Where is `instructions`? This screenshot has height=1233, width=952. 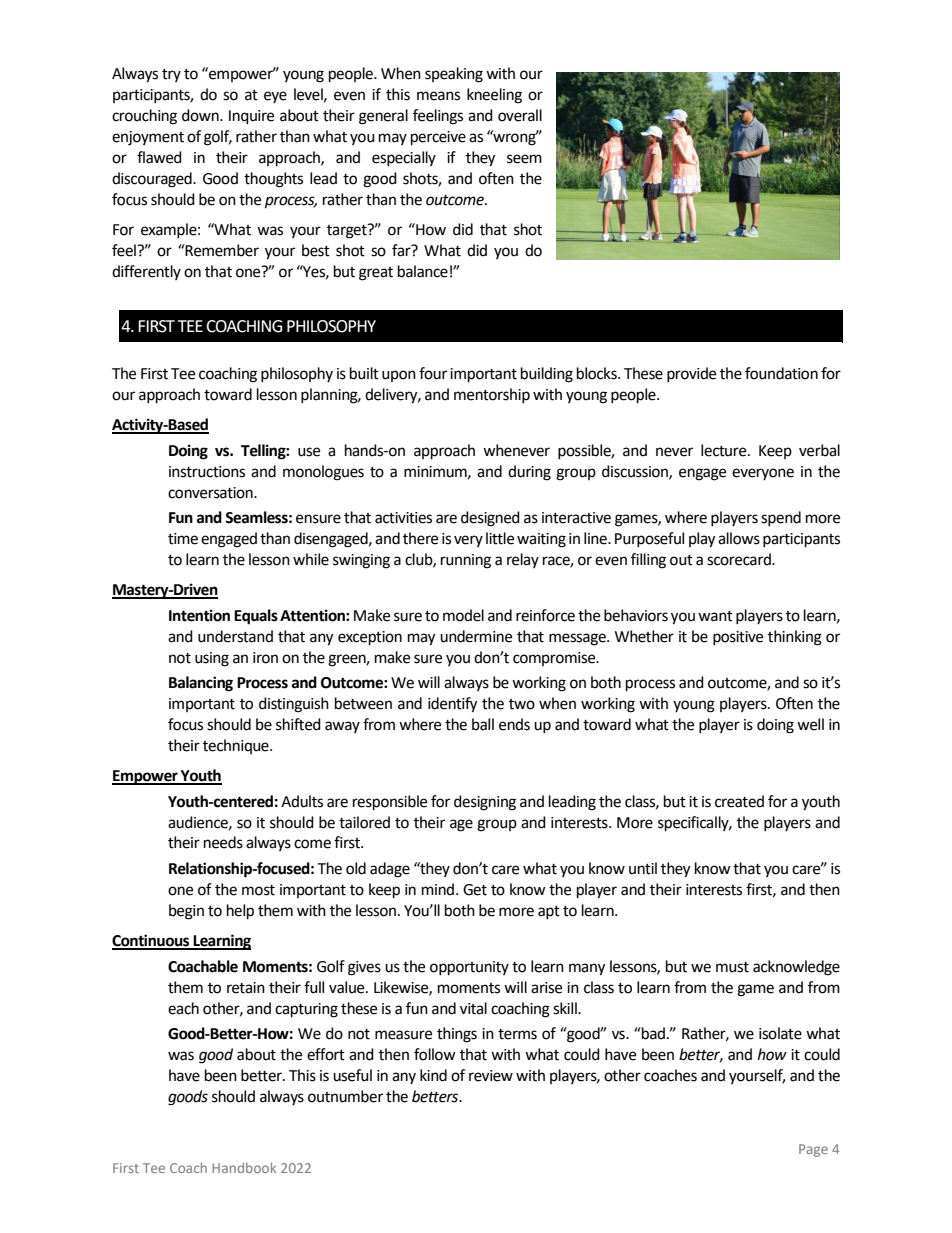
instructions is located at coordinates (207, 472).
